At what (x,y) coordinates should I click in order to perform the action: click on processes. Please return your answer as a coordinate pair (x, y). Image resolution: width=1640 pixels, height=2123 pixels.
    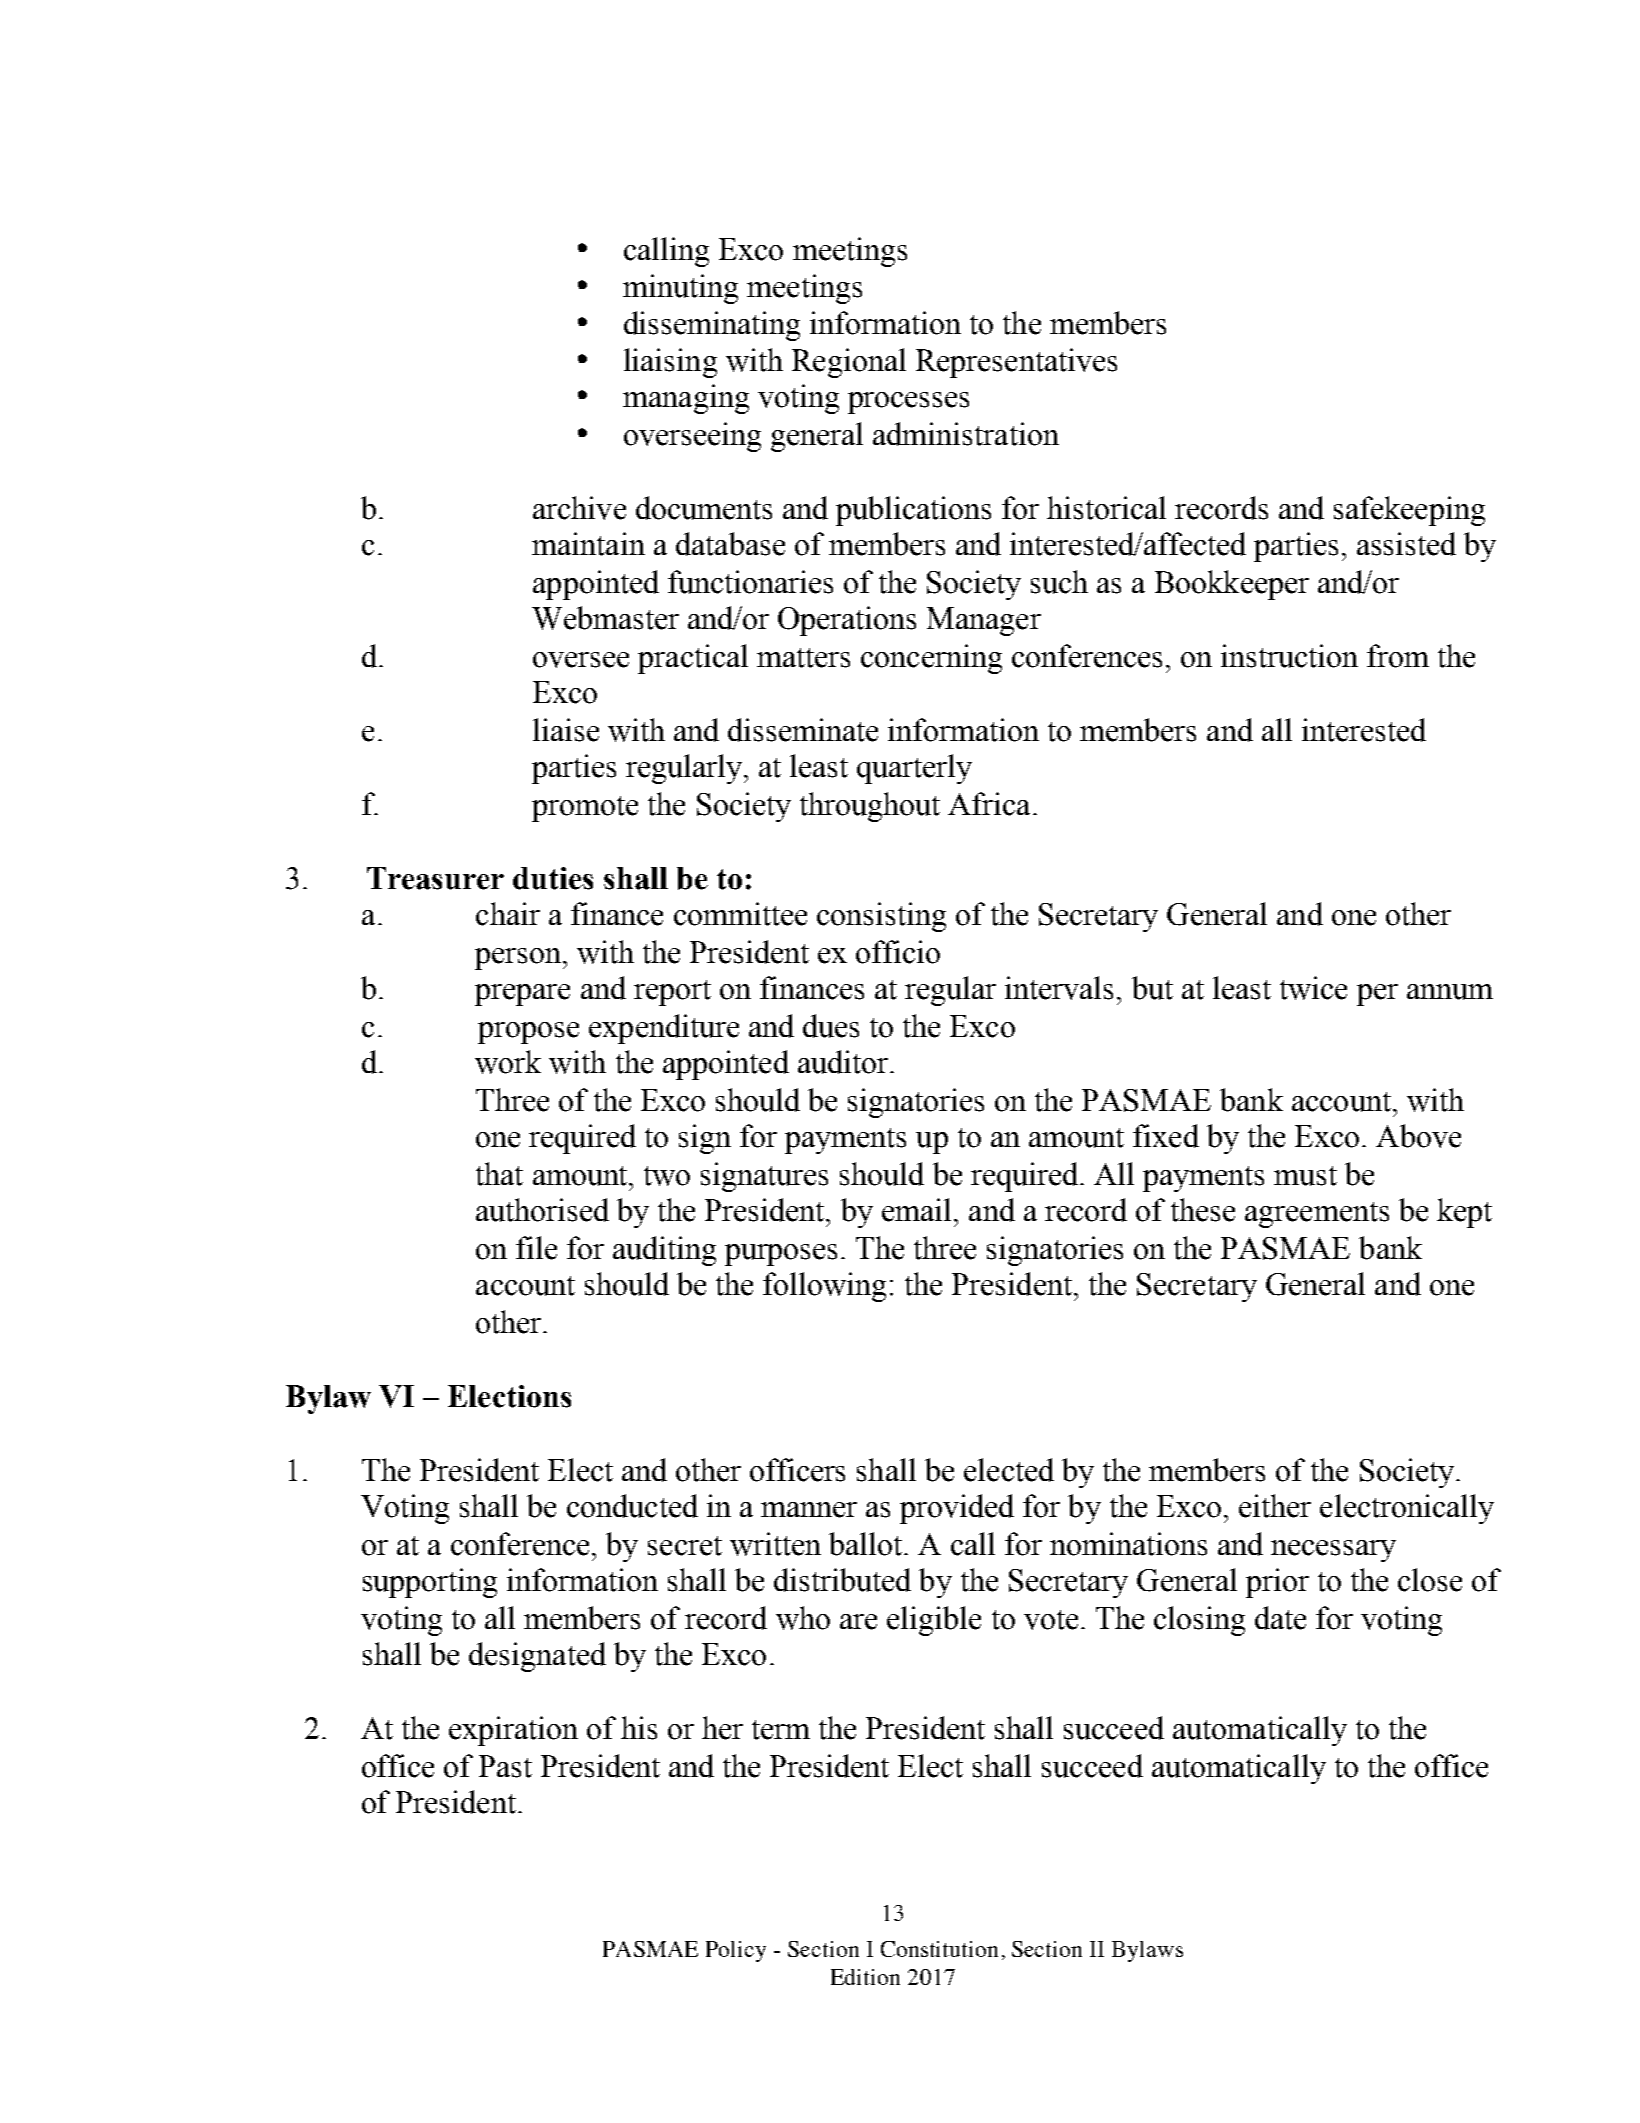
    Looking at the image, I should click on (908, 403).
